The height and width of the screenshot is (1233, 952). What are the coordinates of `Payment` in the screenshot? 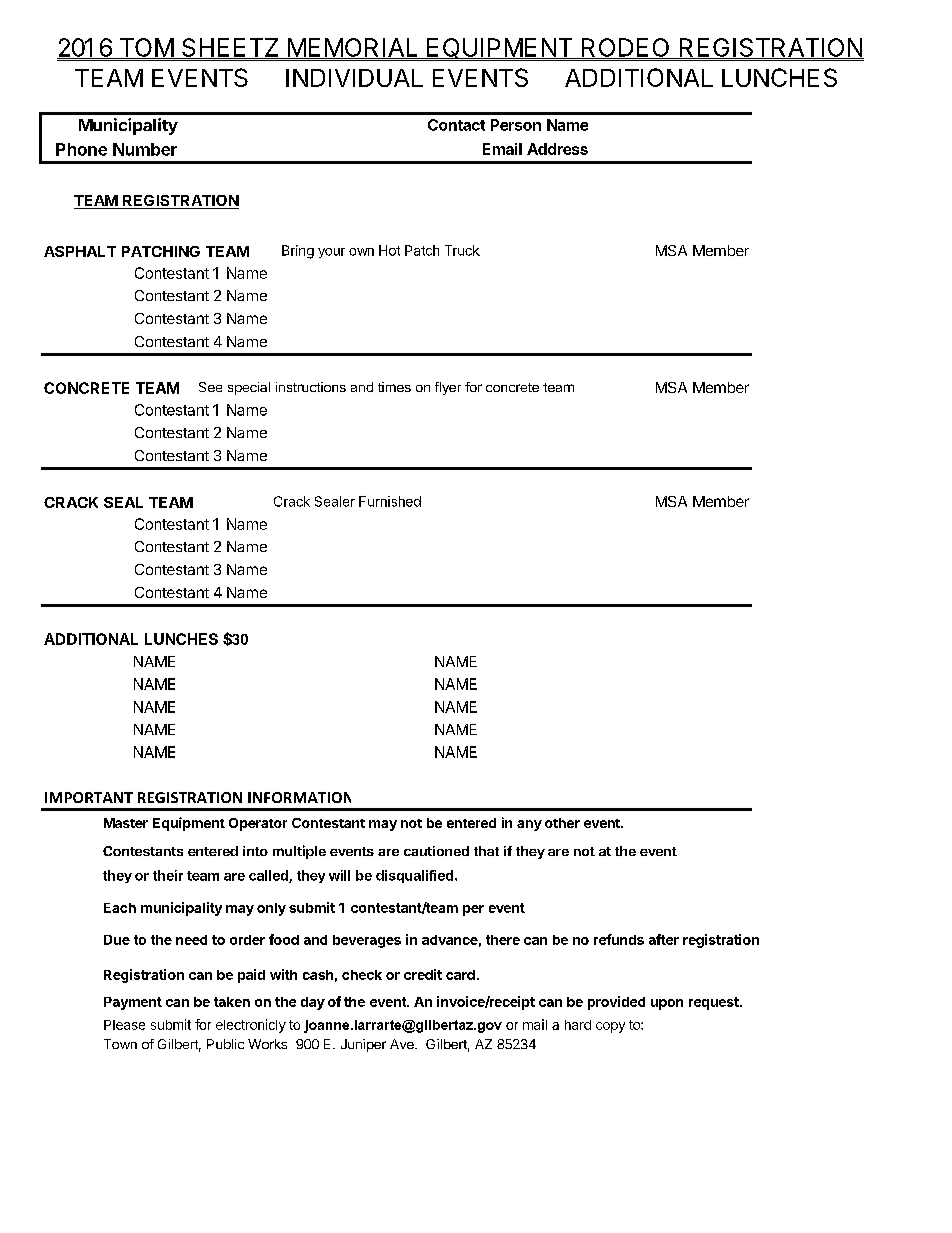 It's located at (133, 1003).
